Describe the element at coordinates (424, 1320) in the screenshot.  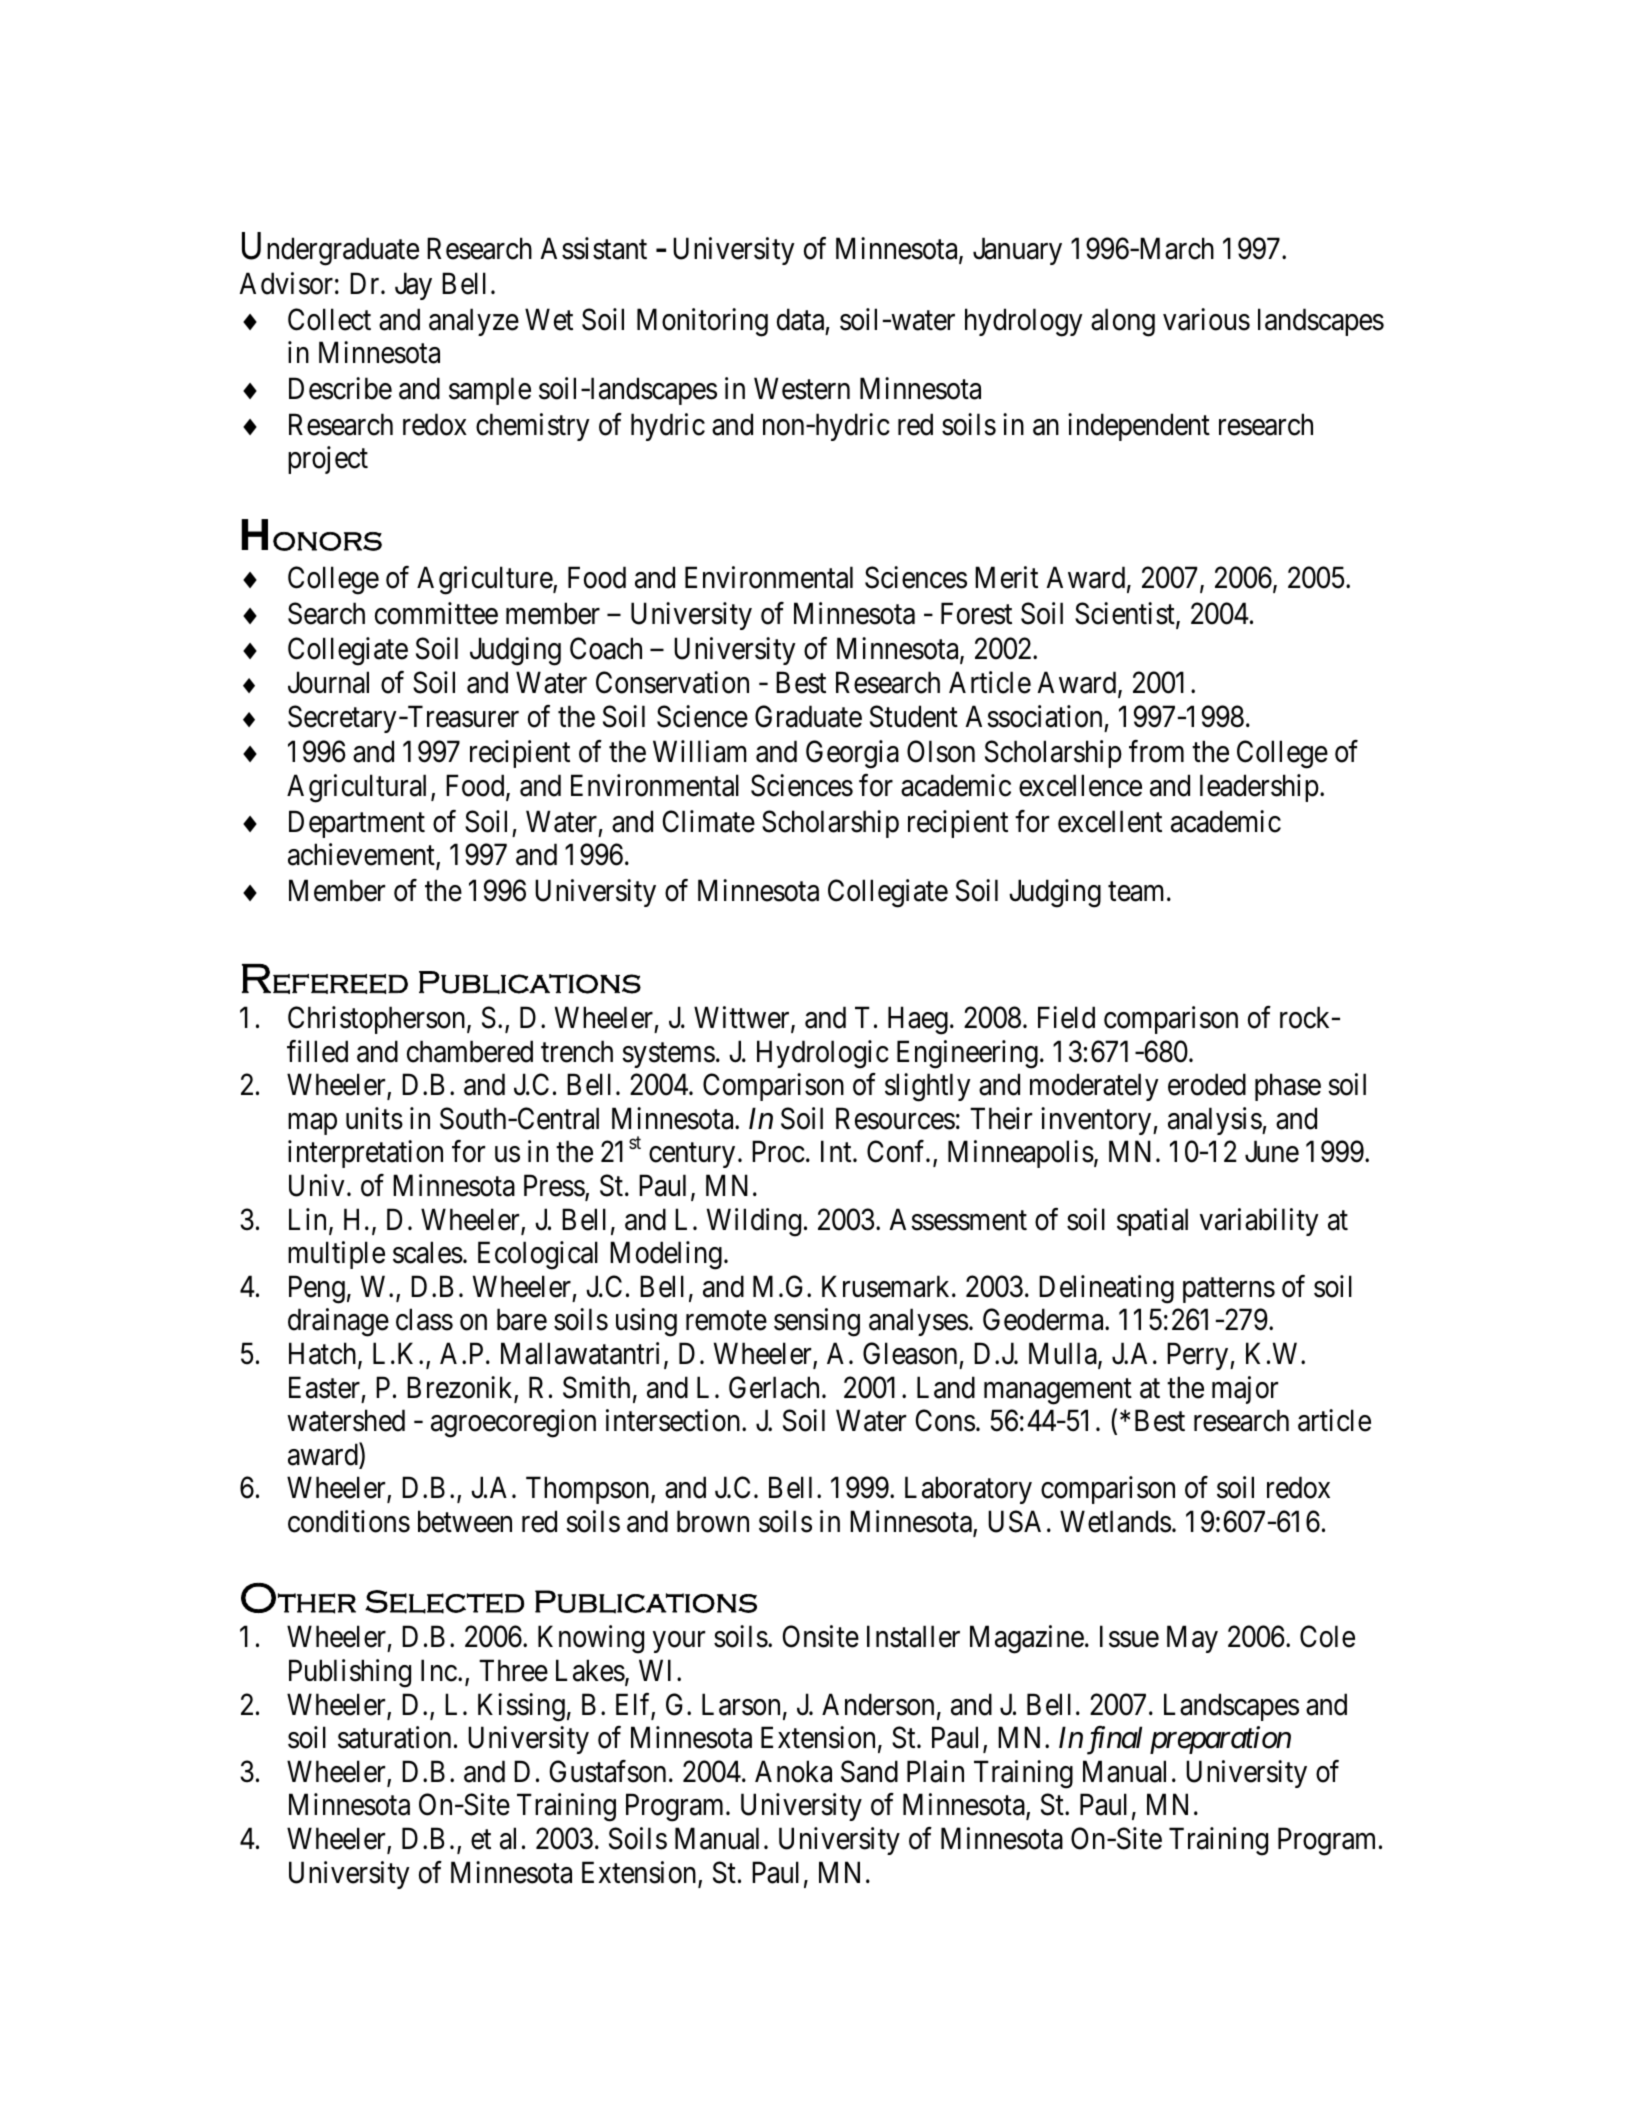
I see `class` at that location.
